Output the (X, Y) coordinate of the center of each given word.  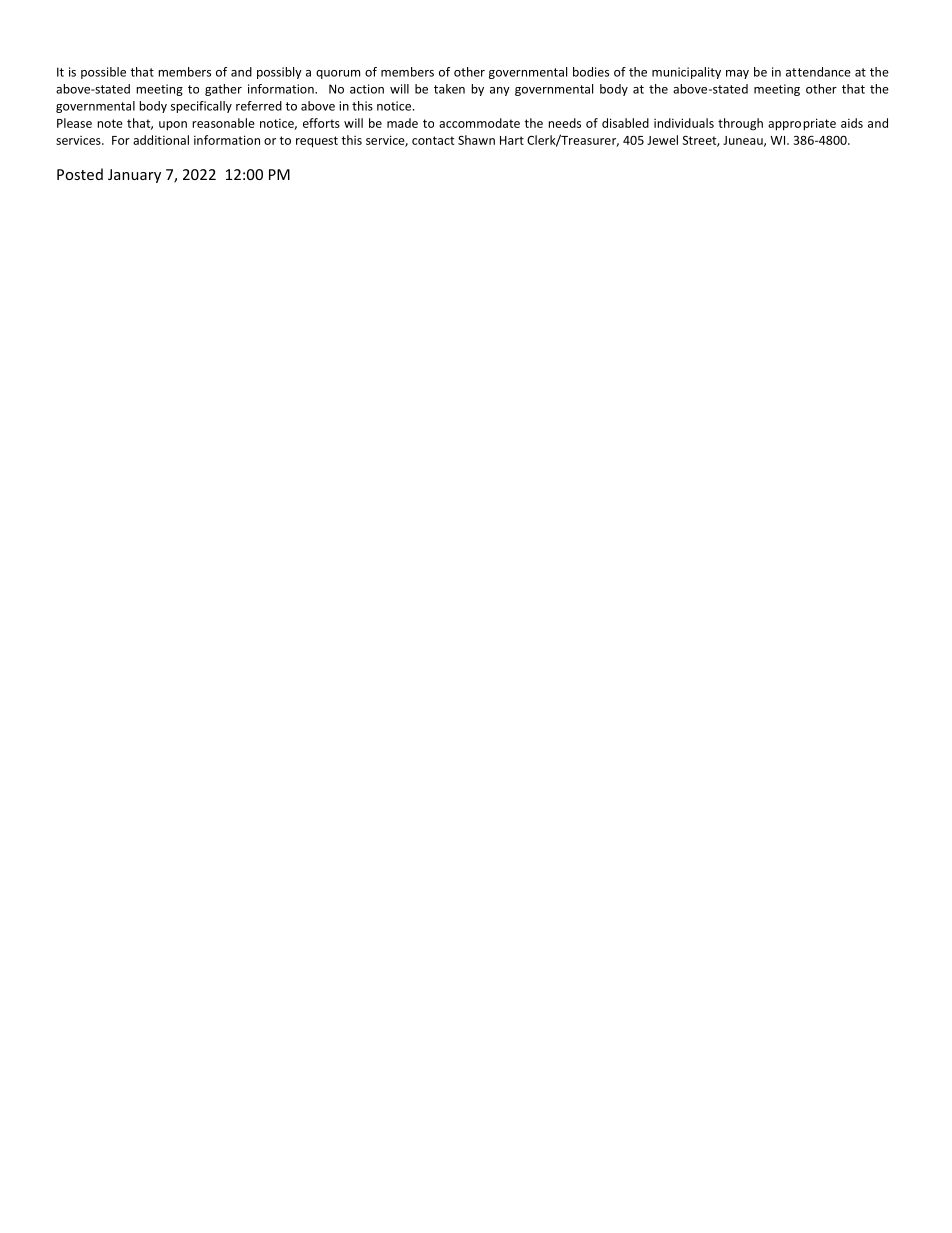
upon (173, 126)
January (134, 176)
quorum (338, 74)
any (500, 91)
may (737, 74)
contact (433, 140)
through (740, 124)
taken (449, 89)
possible (103, 73)
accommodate (479, 123)
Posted (80, 174)
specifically (201, 107)
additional (161, 140)
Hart (512, 140)
